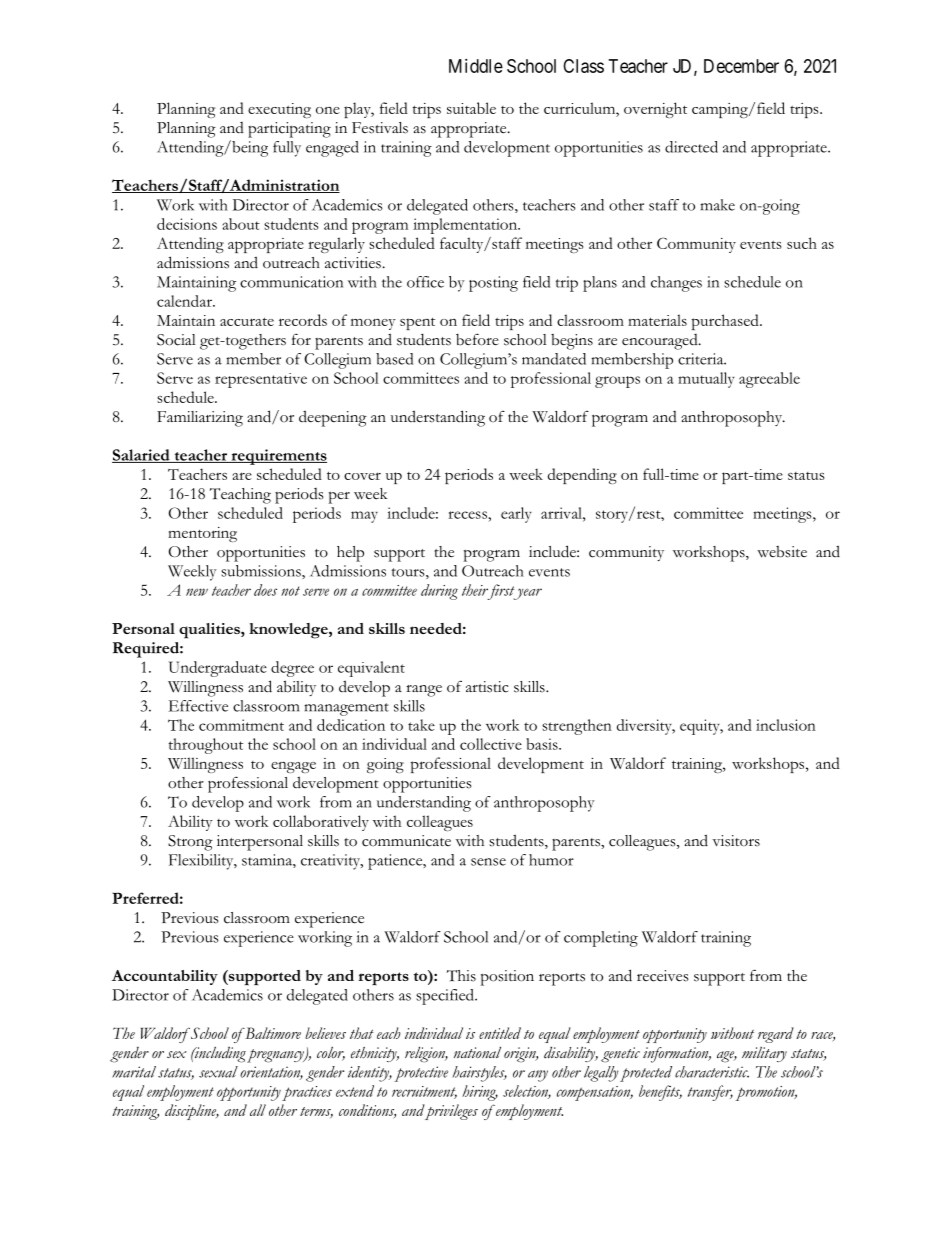  What do you see at coordinates (218, 1072) in the screenshot?
I see `sexual` at bounding box center [218, 1072].
